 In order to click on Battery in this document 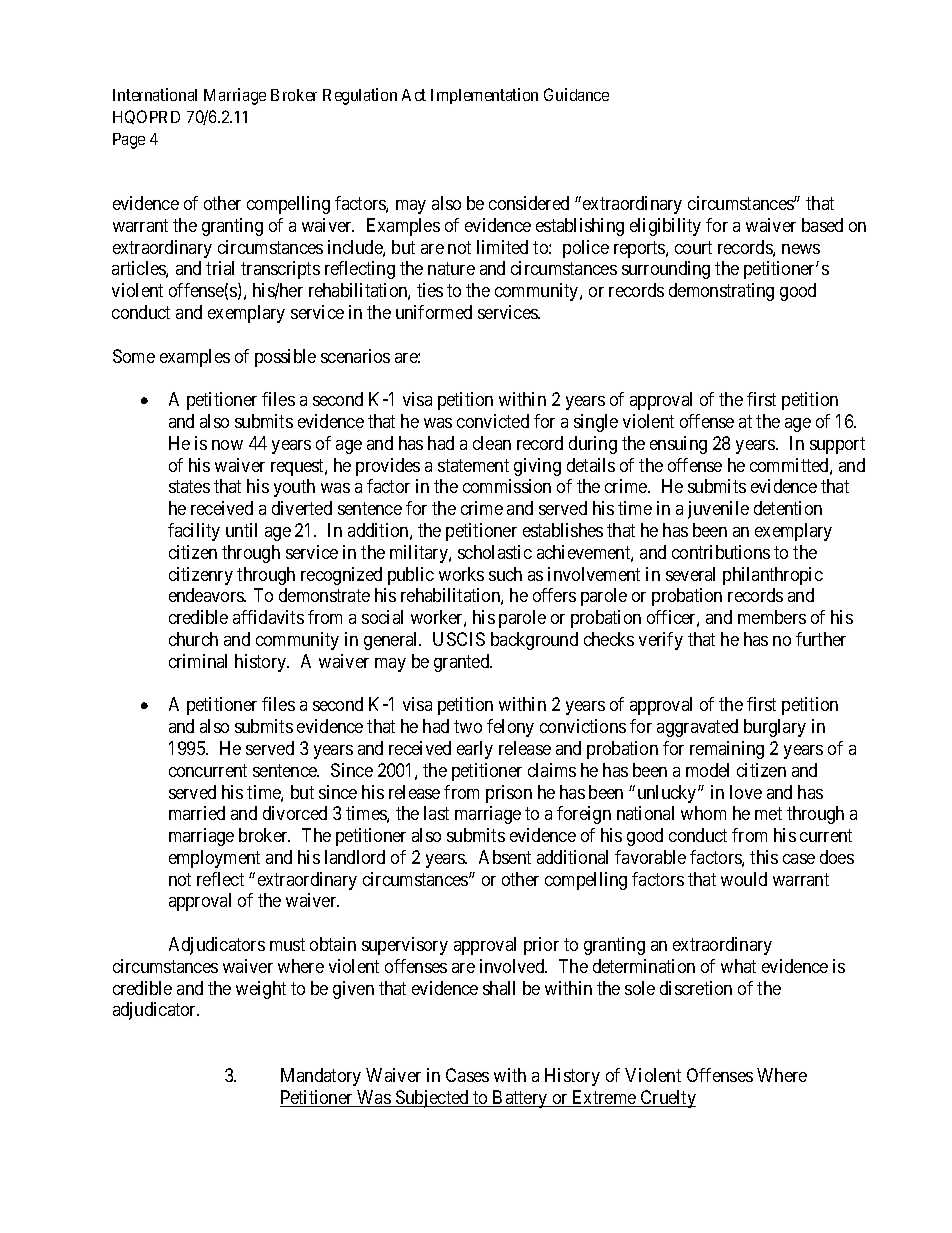, I will do `click(520, 1099)`.
